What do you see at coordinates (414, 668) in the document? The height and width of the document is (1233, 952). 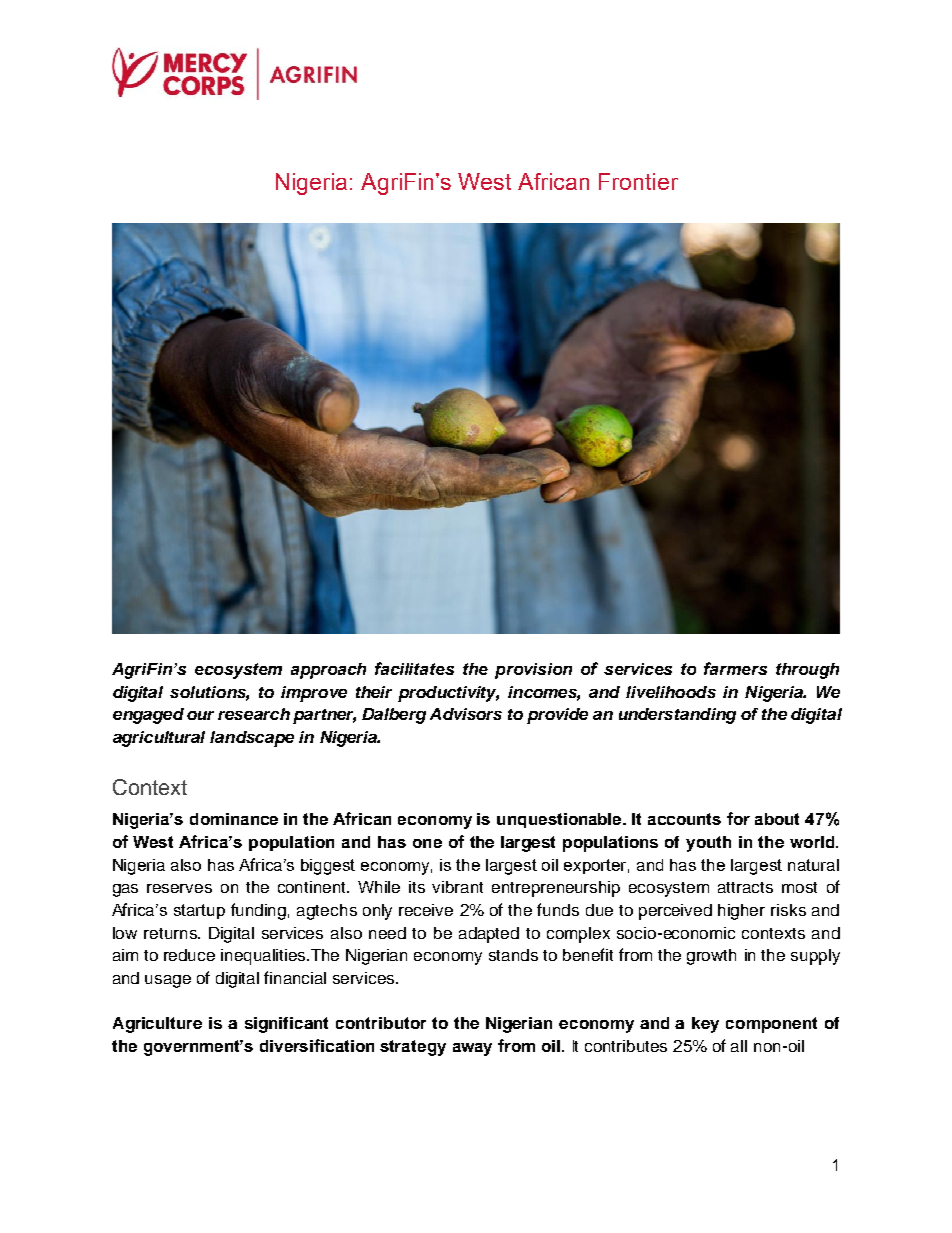 I see `facilitates` at bounding box center [414, 668].
